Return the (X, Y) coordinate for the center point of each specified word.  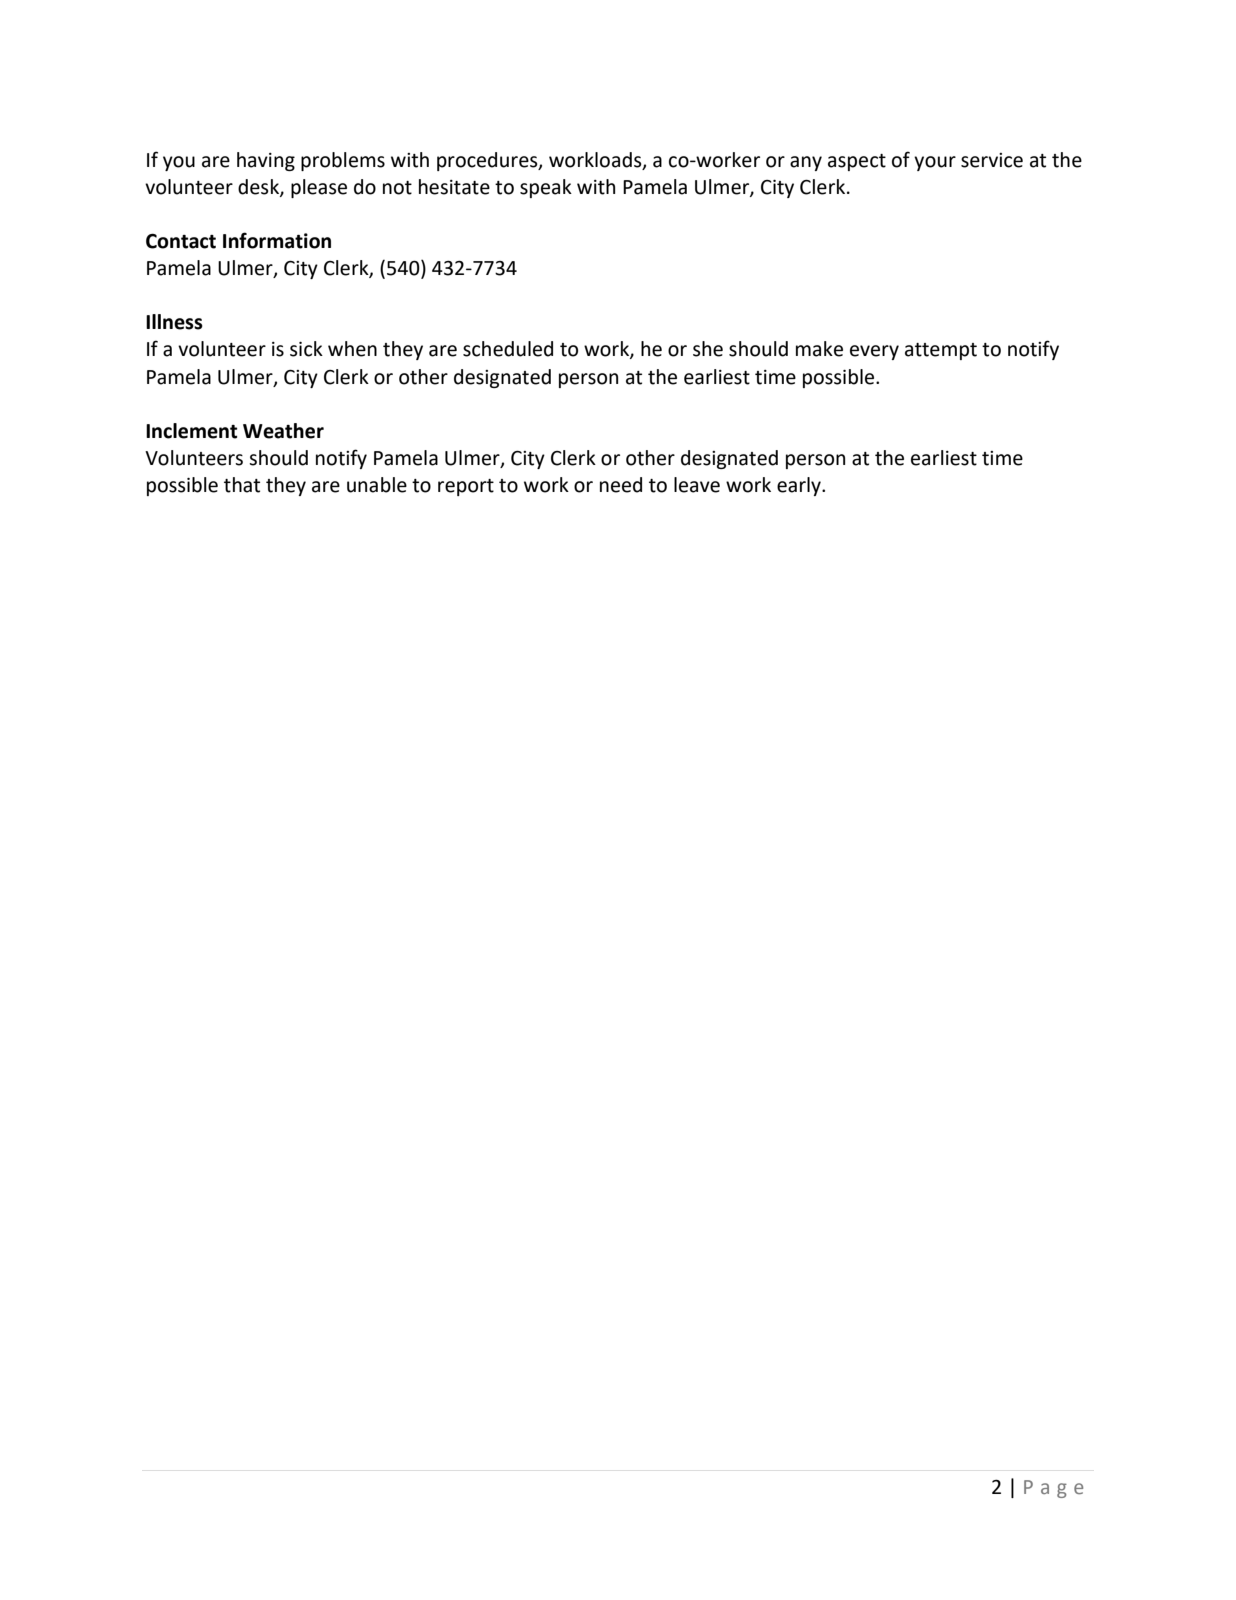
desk (259, 187)
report (466, 487)
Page (1053, 1489)
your (935, 163)
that (242, 485)
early (800, 486)
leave (697, 485)
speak (546, 188)
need (621, 485)
